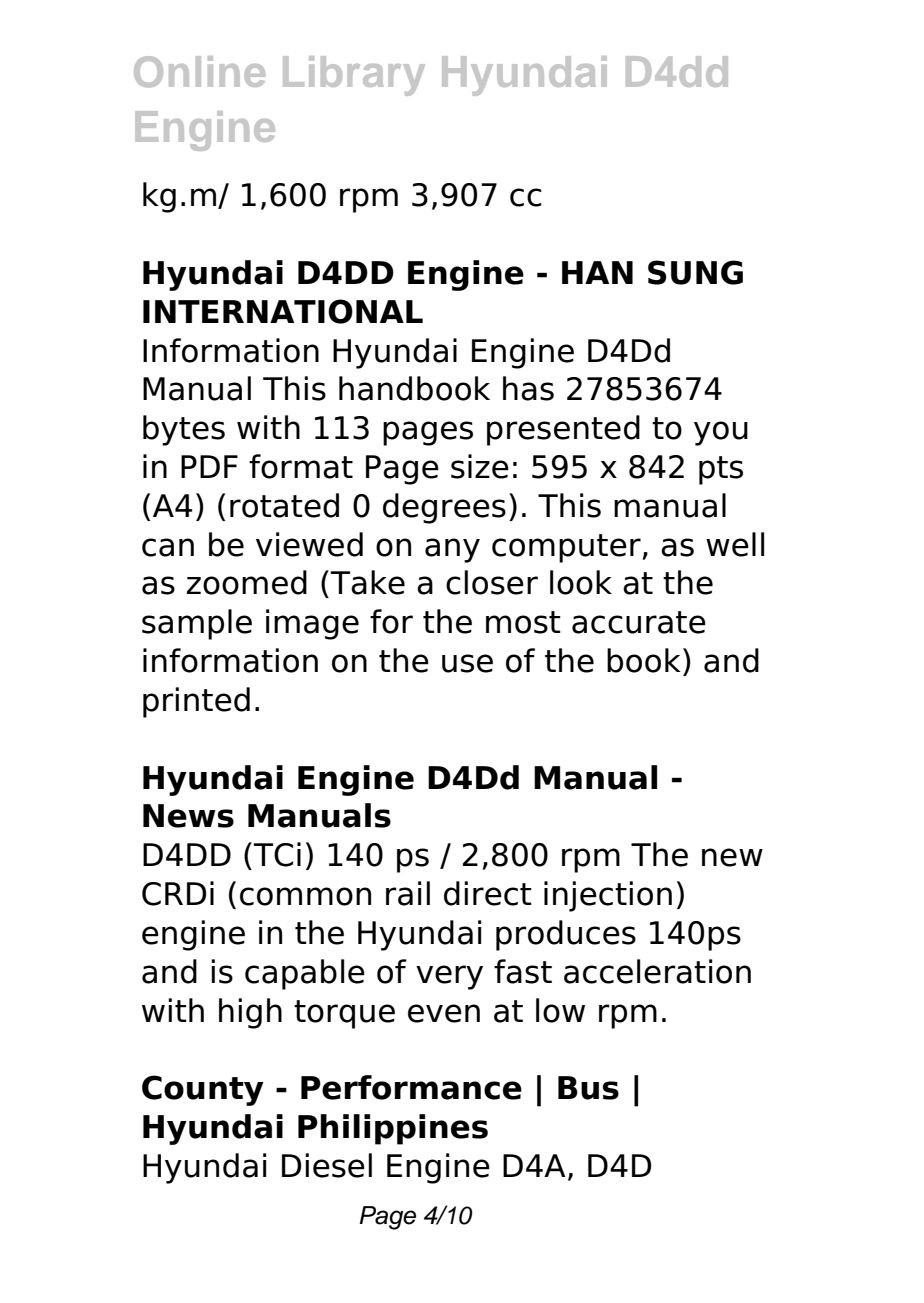 This screenshot has height=1303, width=924. What do you see at coordinates (639, 622) in the screenshot?
I see `accurate` at bounding box center [639, 622].
